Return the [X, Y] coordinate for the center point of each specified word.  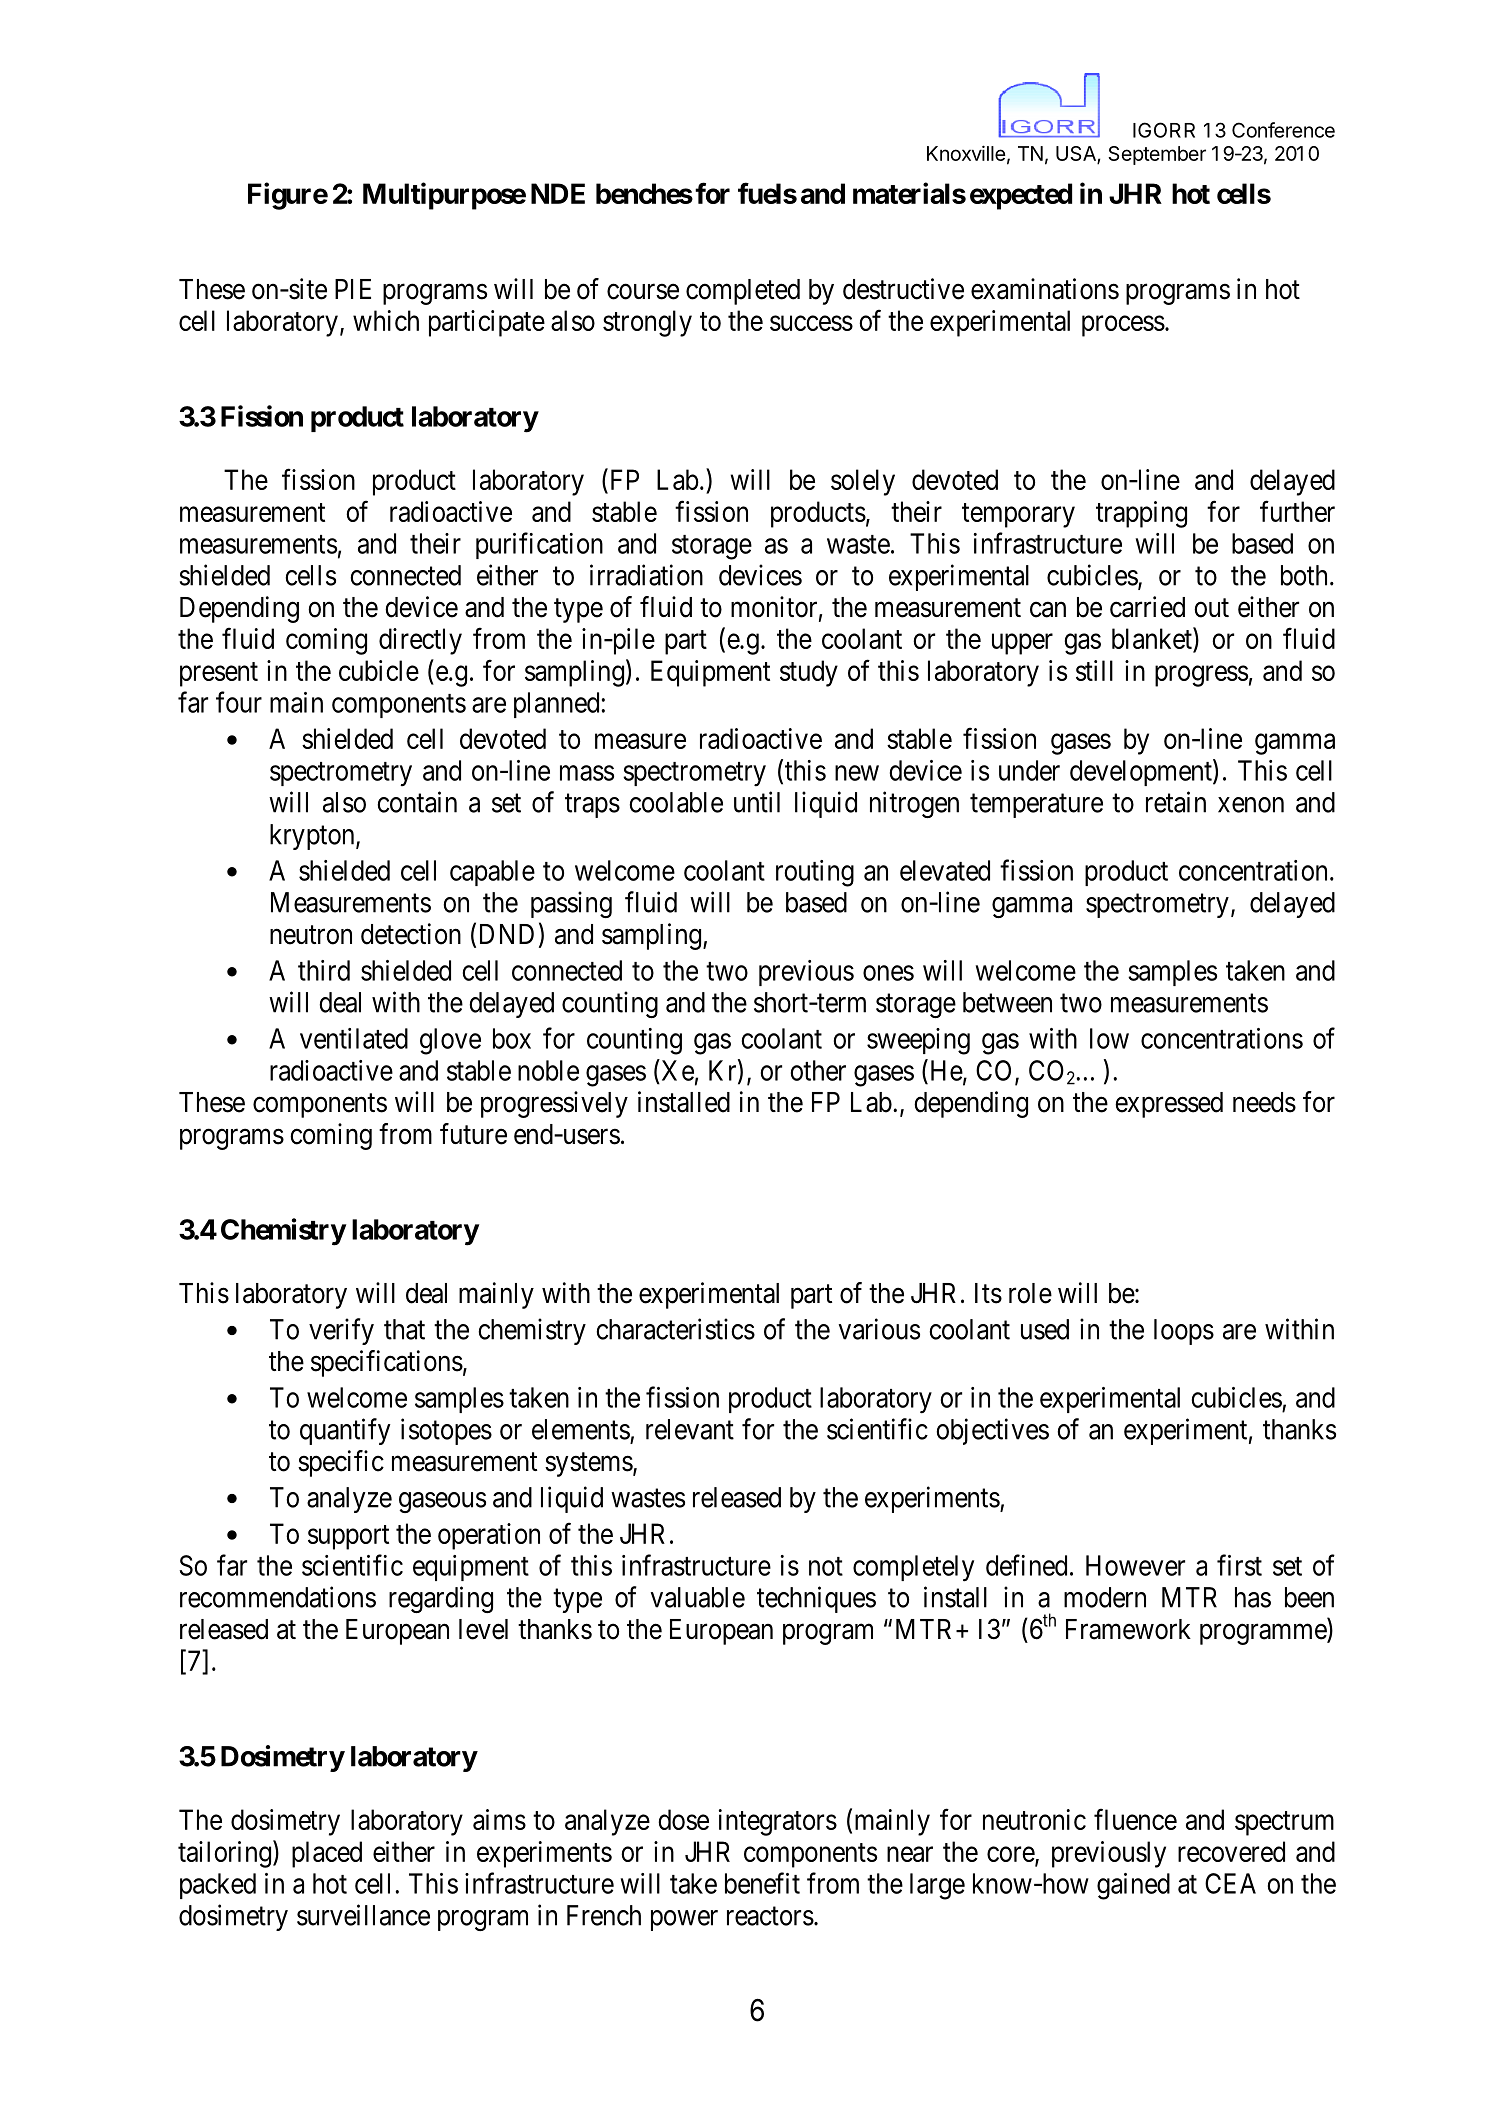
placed [327, 1854]
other [818, 1070]
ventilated [354, 1038]
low [1109, 1038]
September [1157, 155]
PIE [353, 289]
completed [743, 292]
